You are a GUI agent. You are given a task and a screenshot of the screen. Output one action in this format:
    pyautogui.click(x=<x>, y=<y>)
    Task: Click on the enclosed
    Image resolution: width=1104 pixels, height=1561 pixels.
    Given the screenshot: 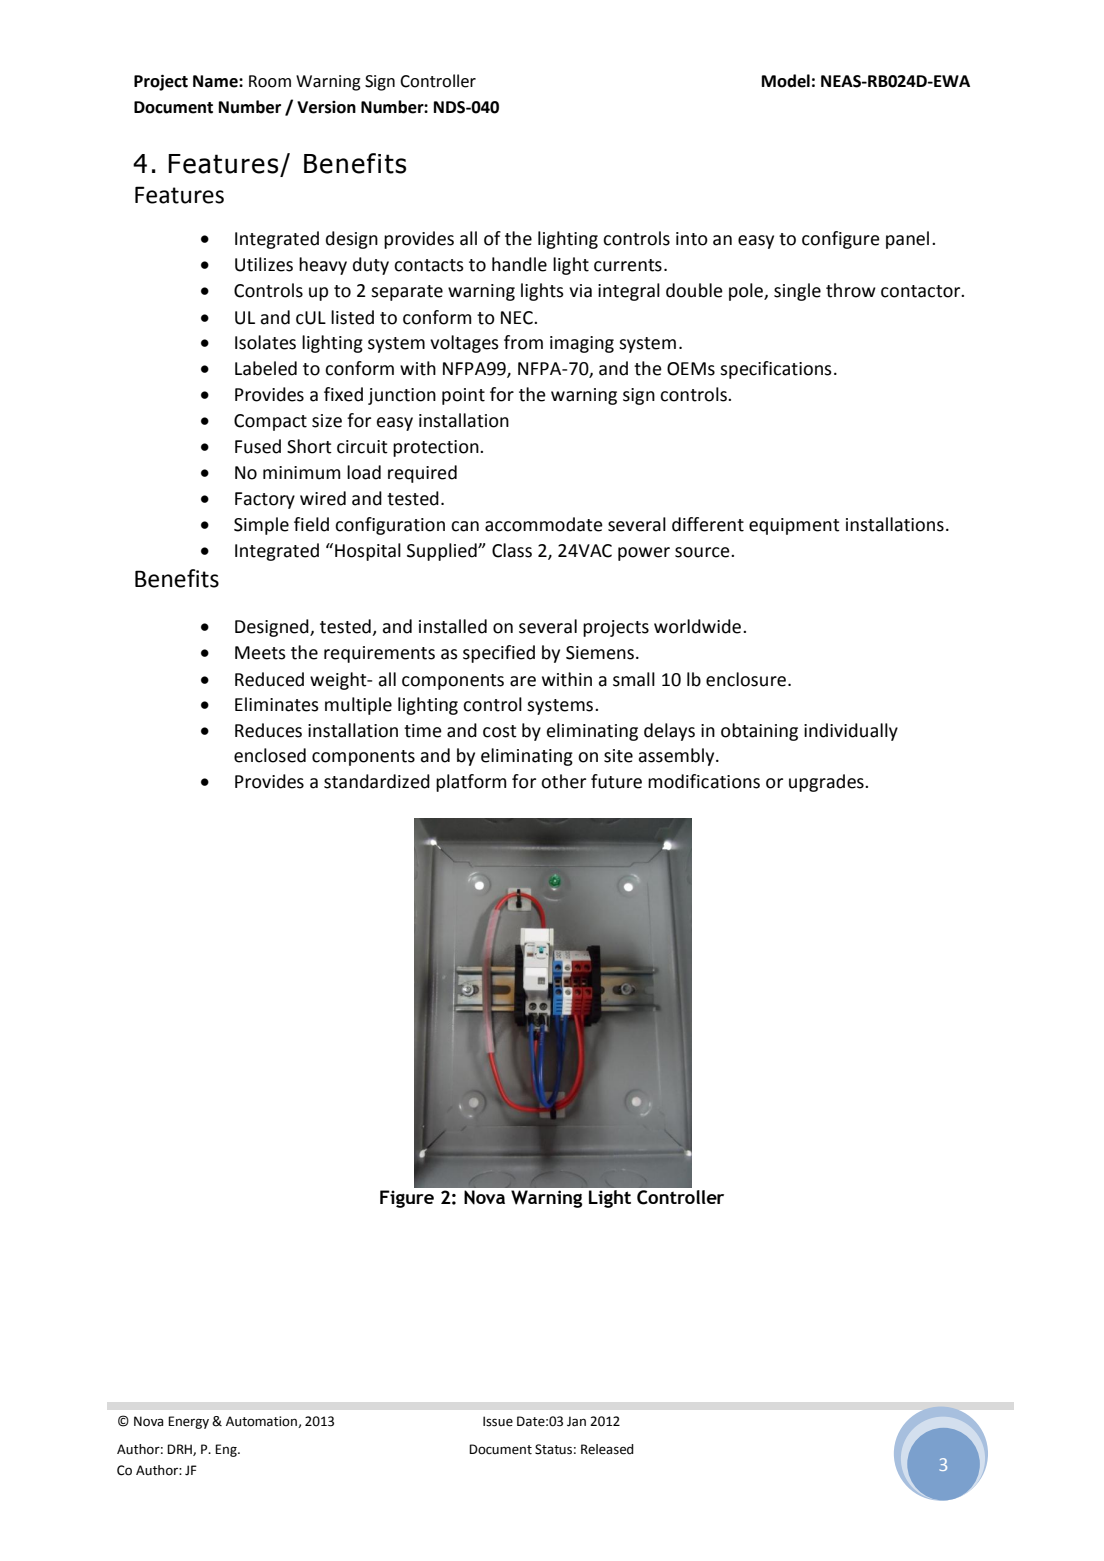 What is the action you would take?
    pyautogui.click(x=270, y=755)
